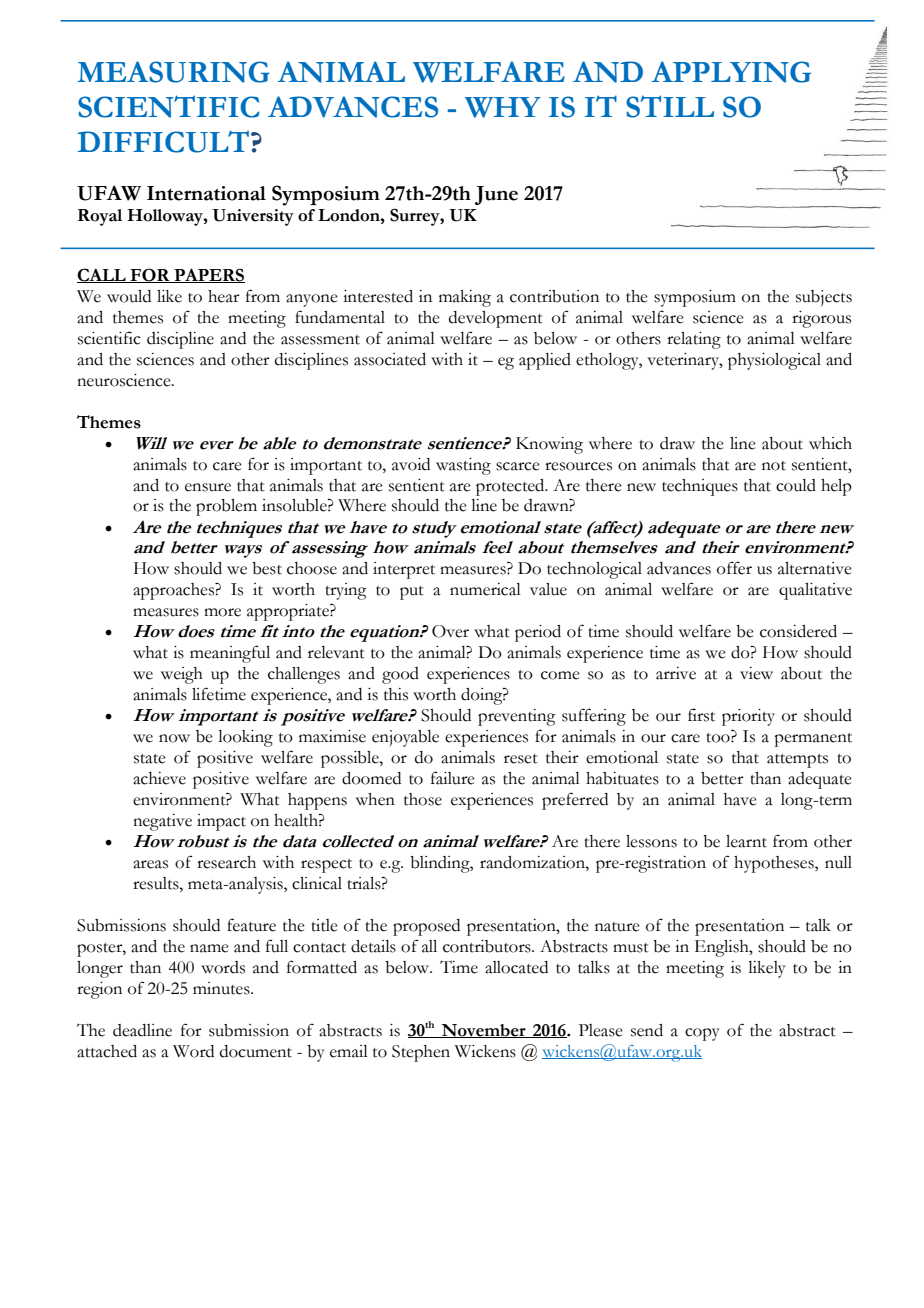 Image resolution: width=924 pixels, height=1308 pixels. I want to click on offer, so click(734, 568).
